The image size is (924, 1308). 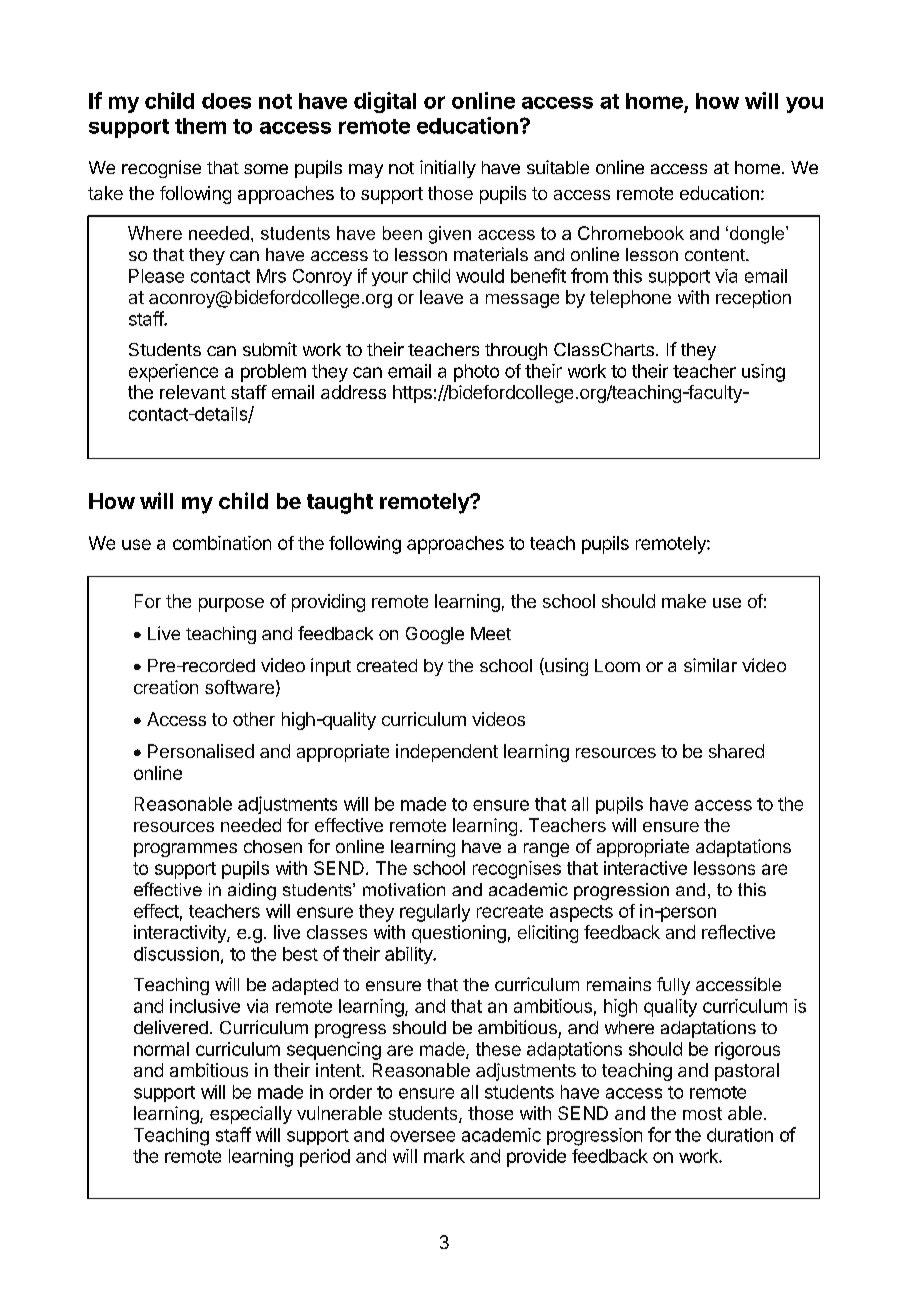 I want to click on them, so click(x=200, y=126).
